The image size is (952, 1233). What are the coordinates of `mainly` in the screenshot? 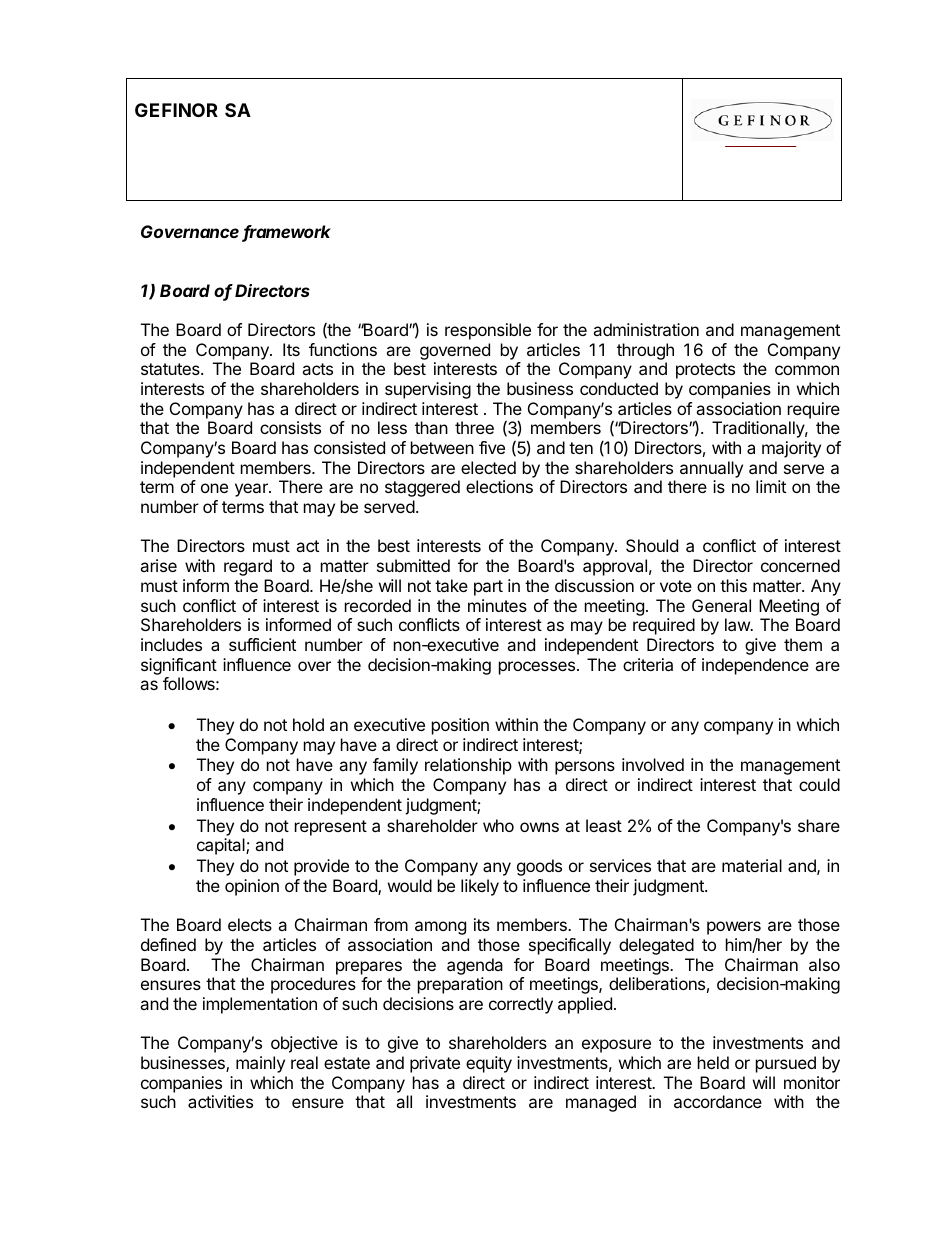 It's located at (260, 1064).
